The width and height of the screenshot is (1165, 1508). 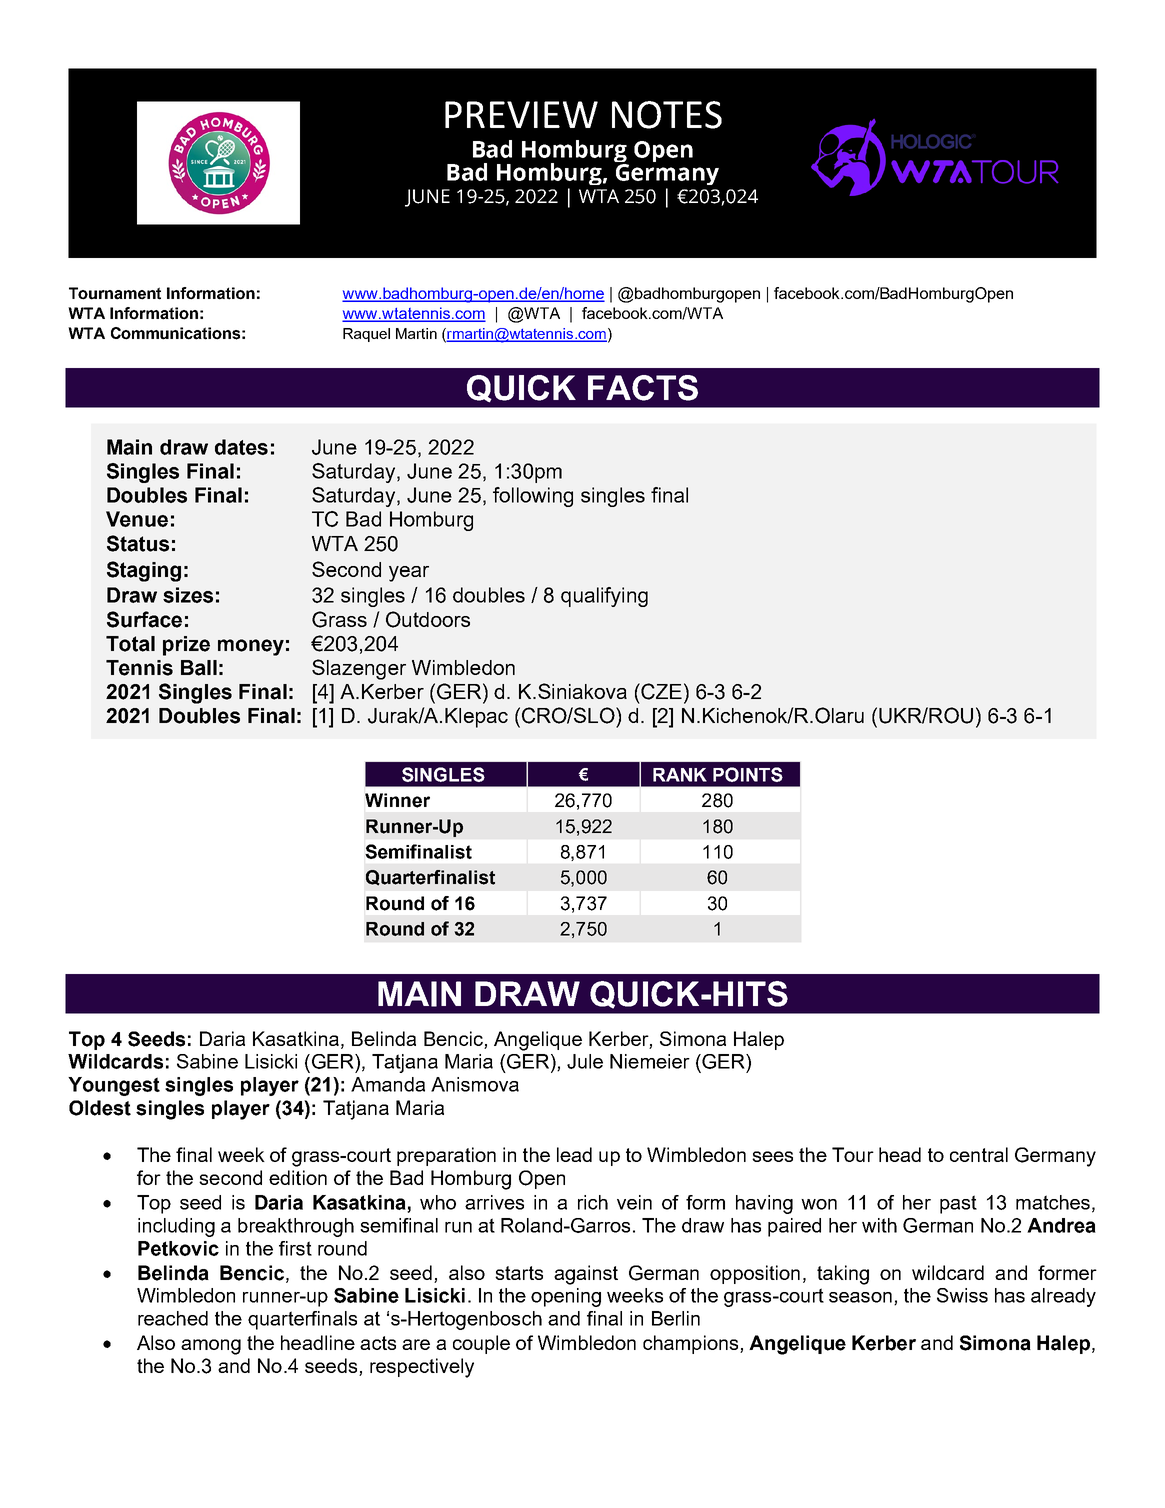 What do you see at coordinates (586, 1275) in the screenshot?
I see `against` at bounding box center [586, 1275].
